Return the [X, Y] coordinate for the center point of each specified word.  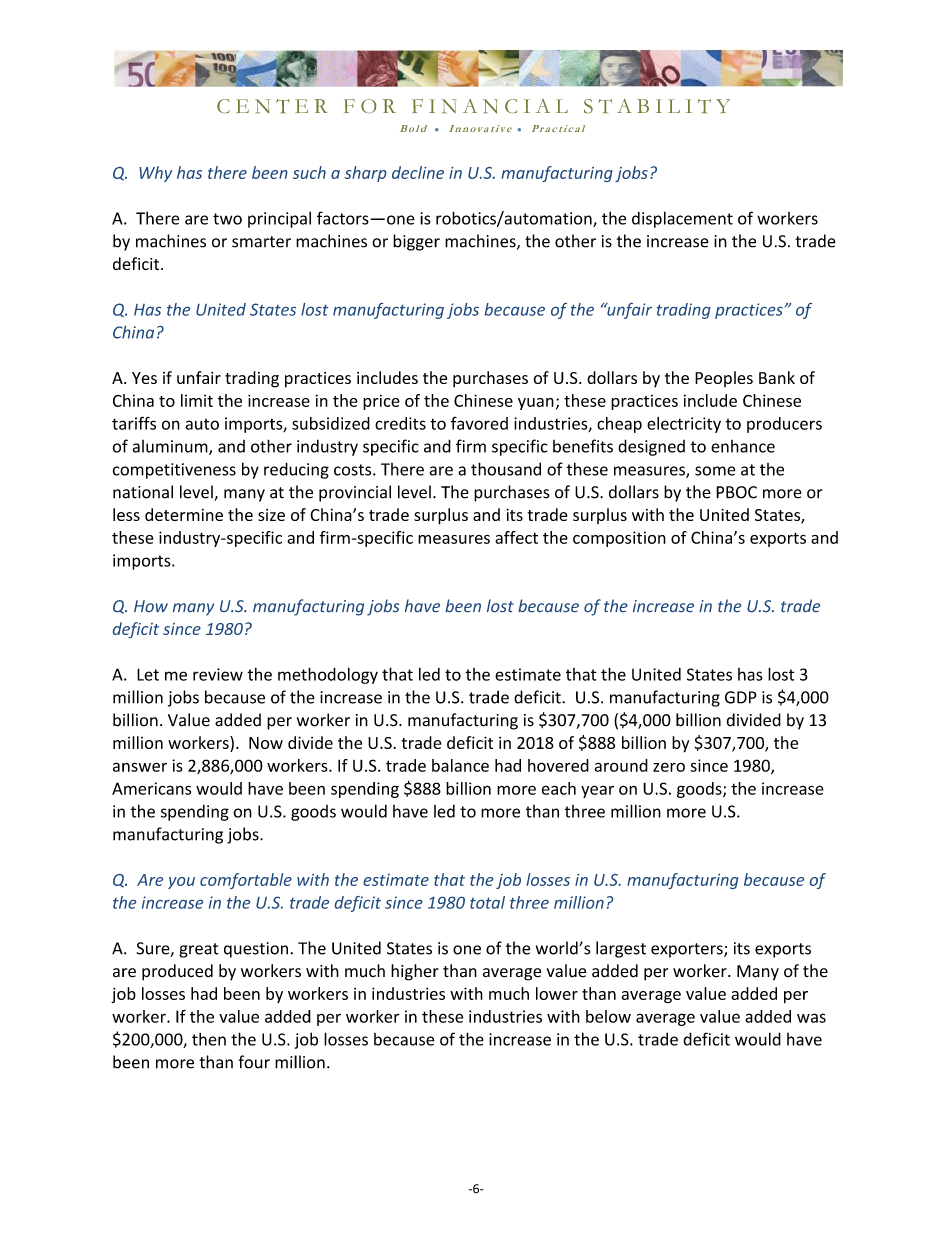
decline [418, 172]
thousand [506, 469]
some [715, 471]
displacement [682, 219]
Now [266, 743]
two [227, 219]
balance [460, 765]
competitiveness [174, 471]
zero [669, 767]
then [209, 1039]
